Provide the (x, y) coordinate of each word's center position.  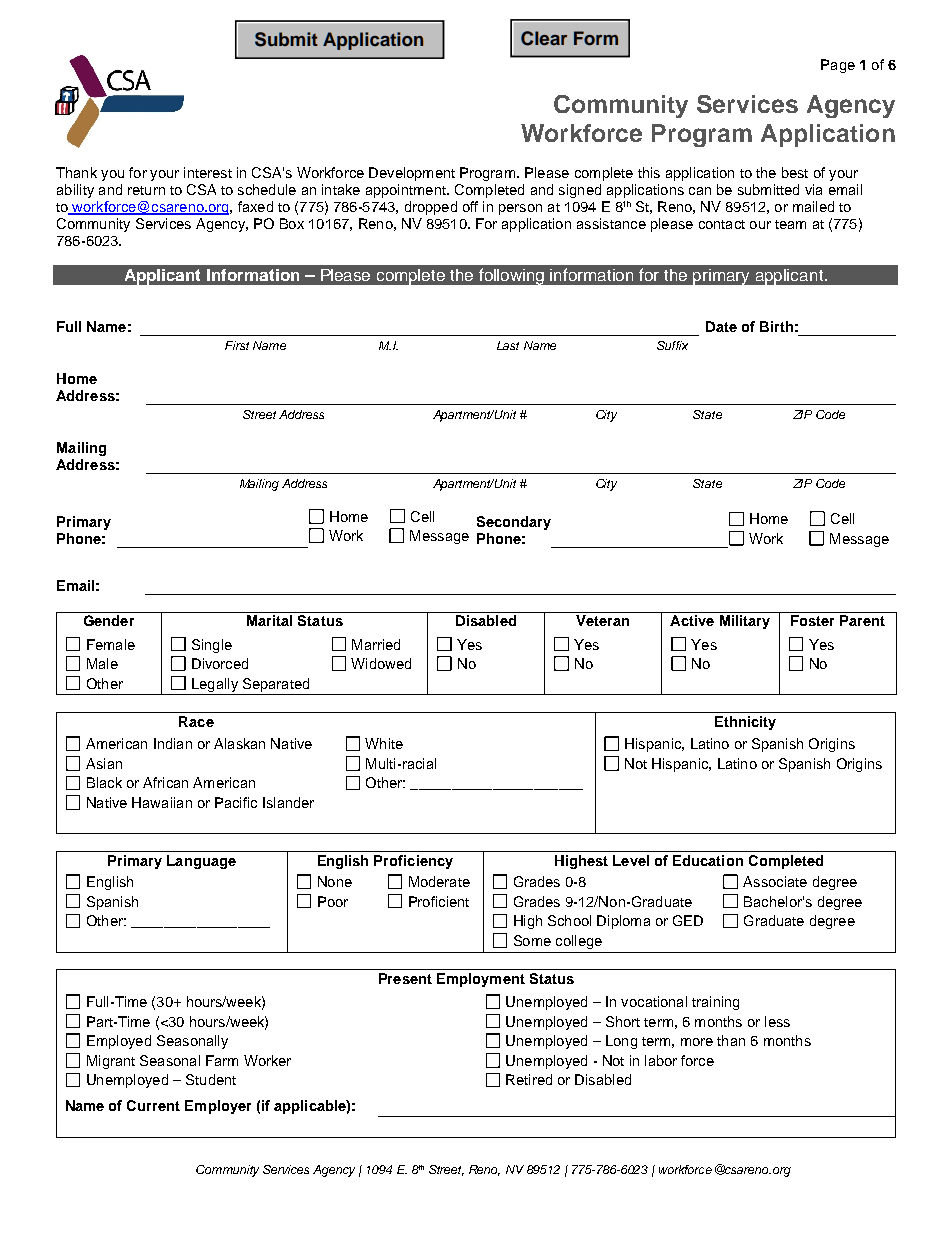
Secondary (514, 523)
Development (412, 174)
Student (211, 1079)
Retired (529, 1079)
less (777, 1021)
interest (208, 172)
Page (838, 66)
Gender (109, 620)
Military (745, 622)
